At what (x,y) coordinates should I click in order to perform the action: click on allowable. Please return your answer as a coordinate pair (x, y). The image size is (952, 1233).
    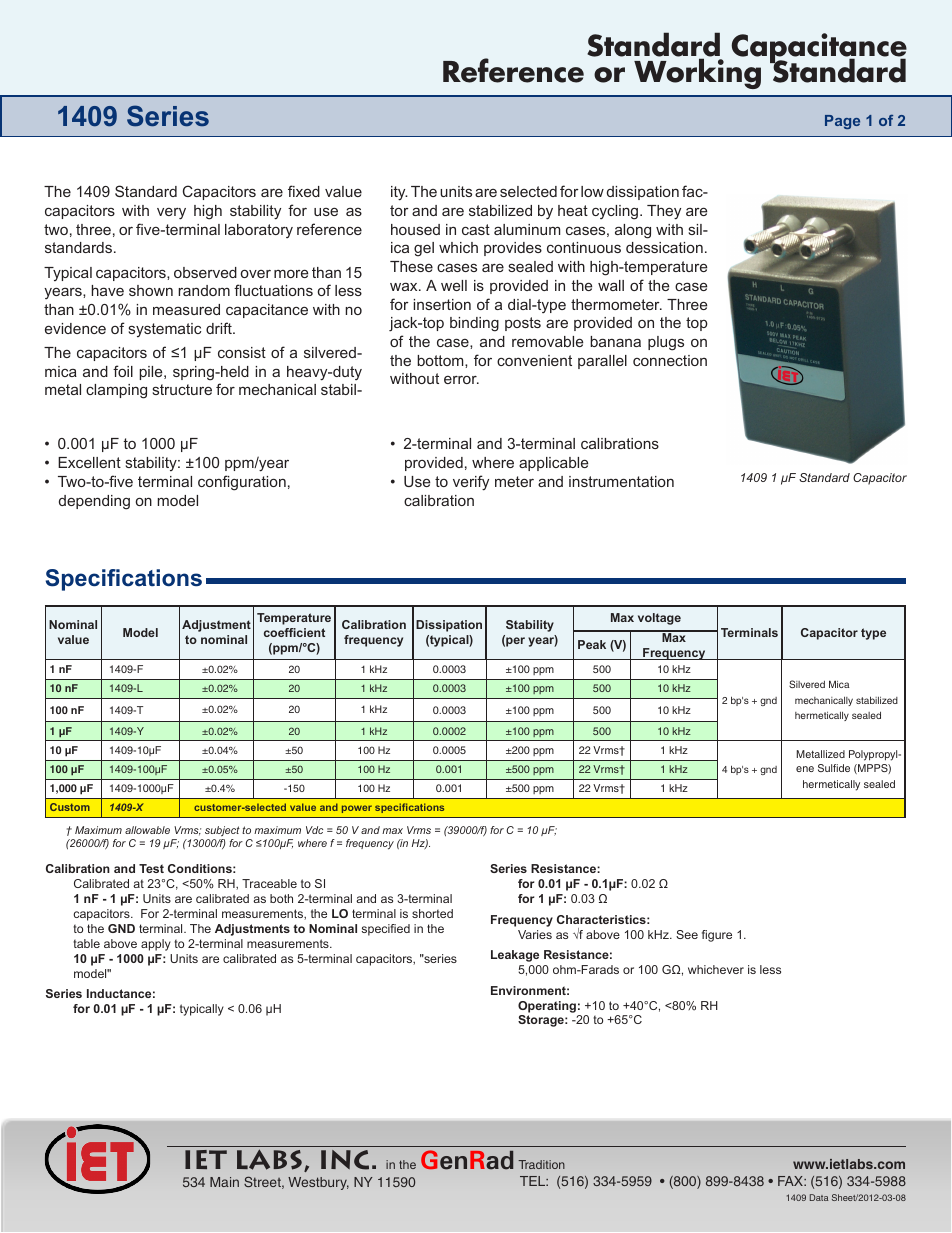
    Looking at the image, I should click on (147, 830).
